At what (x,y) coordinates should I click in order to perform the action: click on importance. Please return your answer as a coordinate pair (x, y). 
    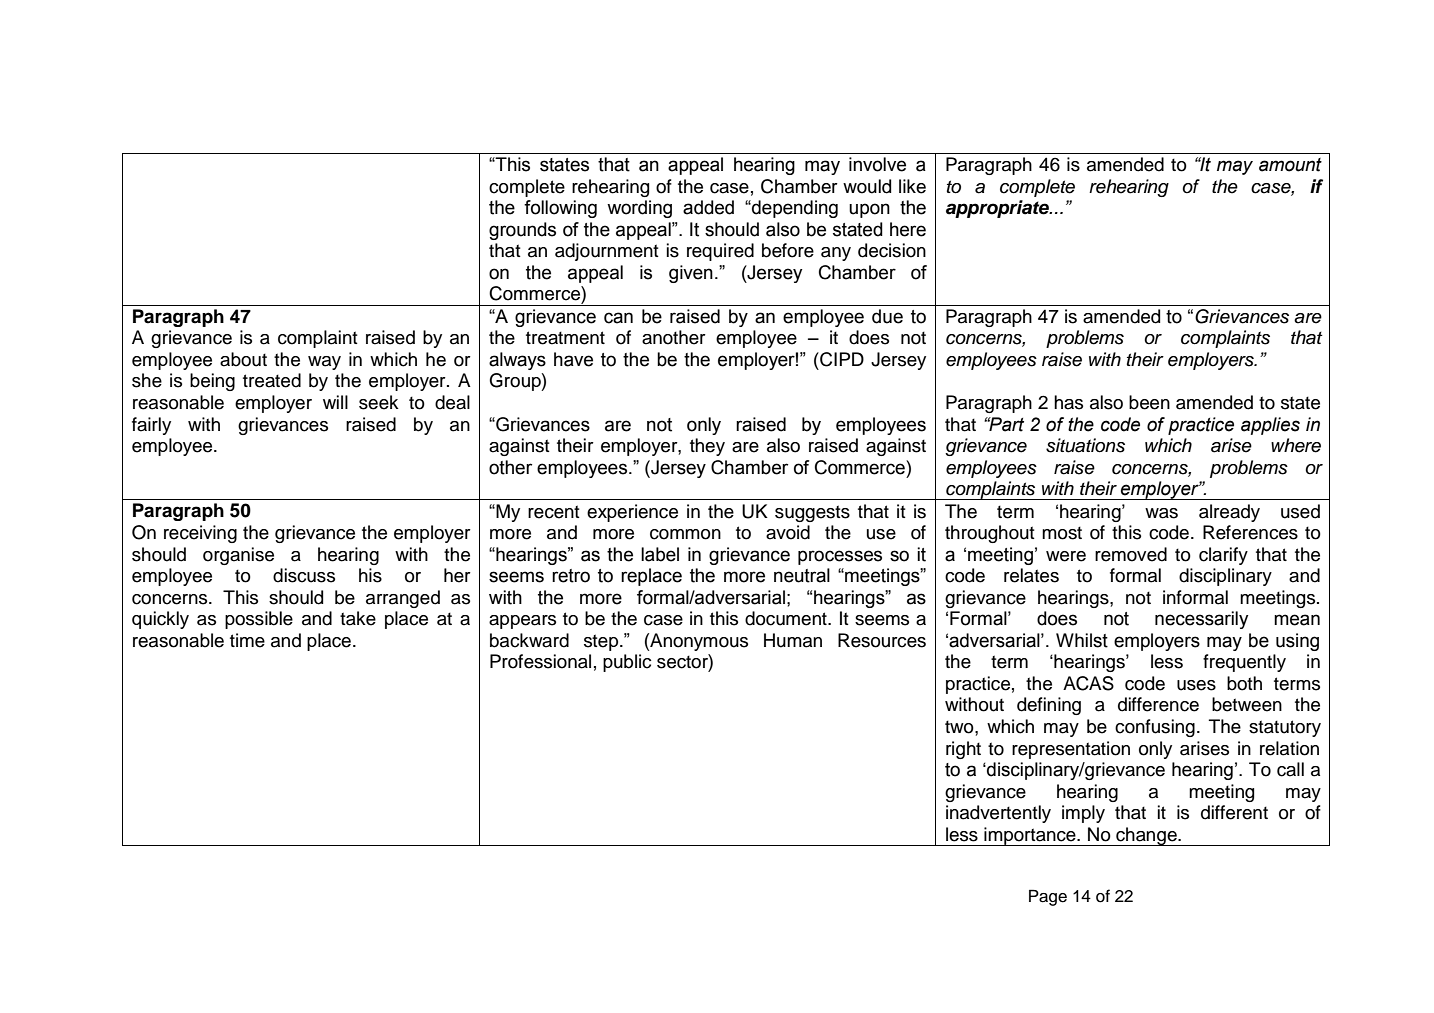
    Looking at the image, I should click on (1030, 836).
